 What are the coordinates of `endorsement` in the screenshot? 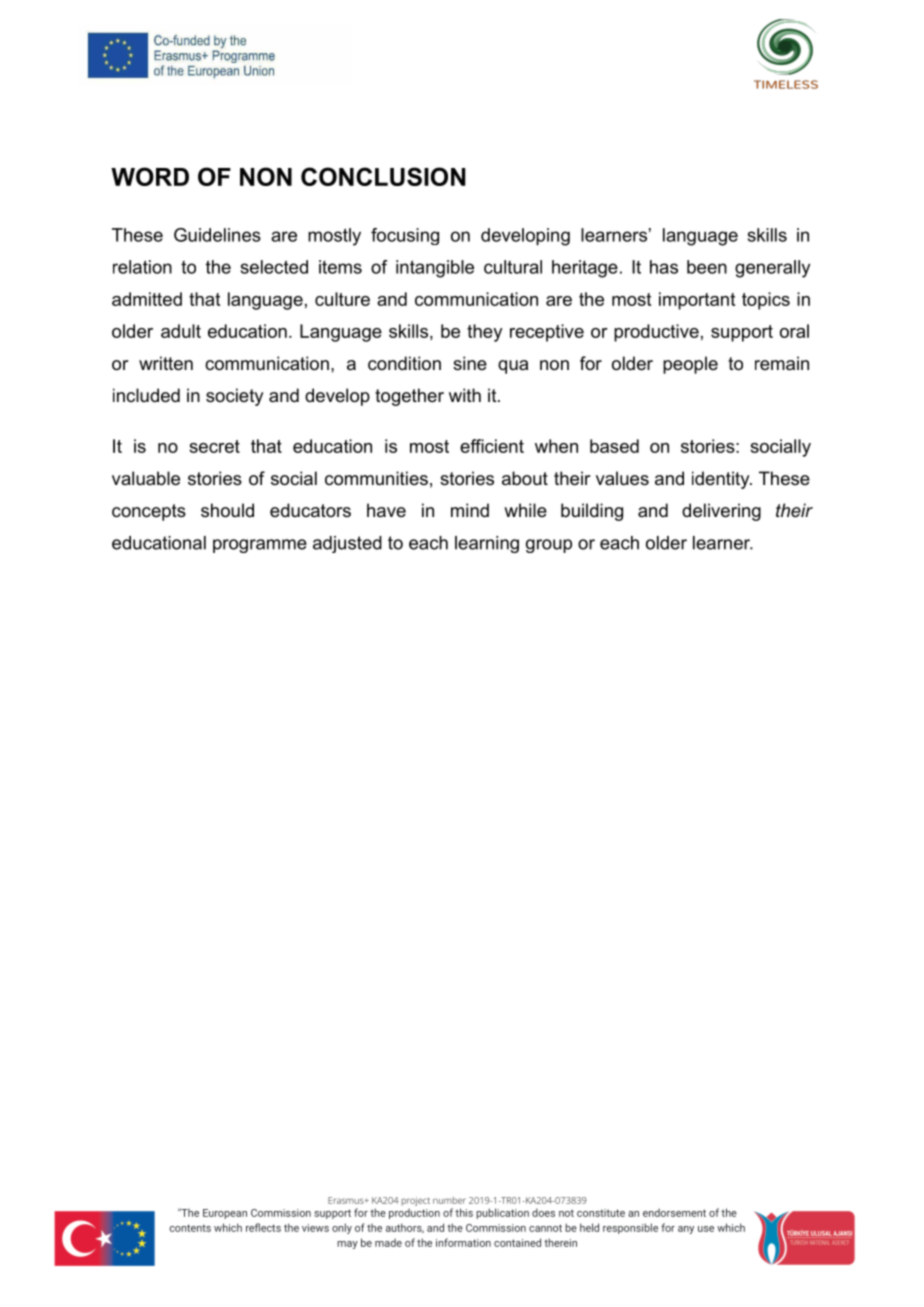 It's located at (674, 1212).
